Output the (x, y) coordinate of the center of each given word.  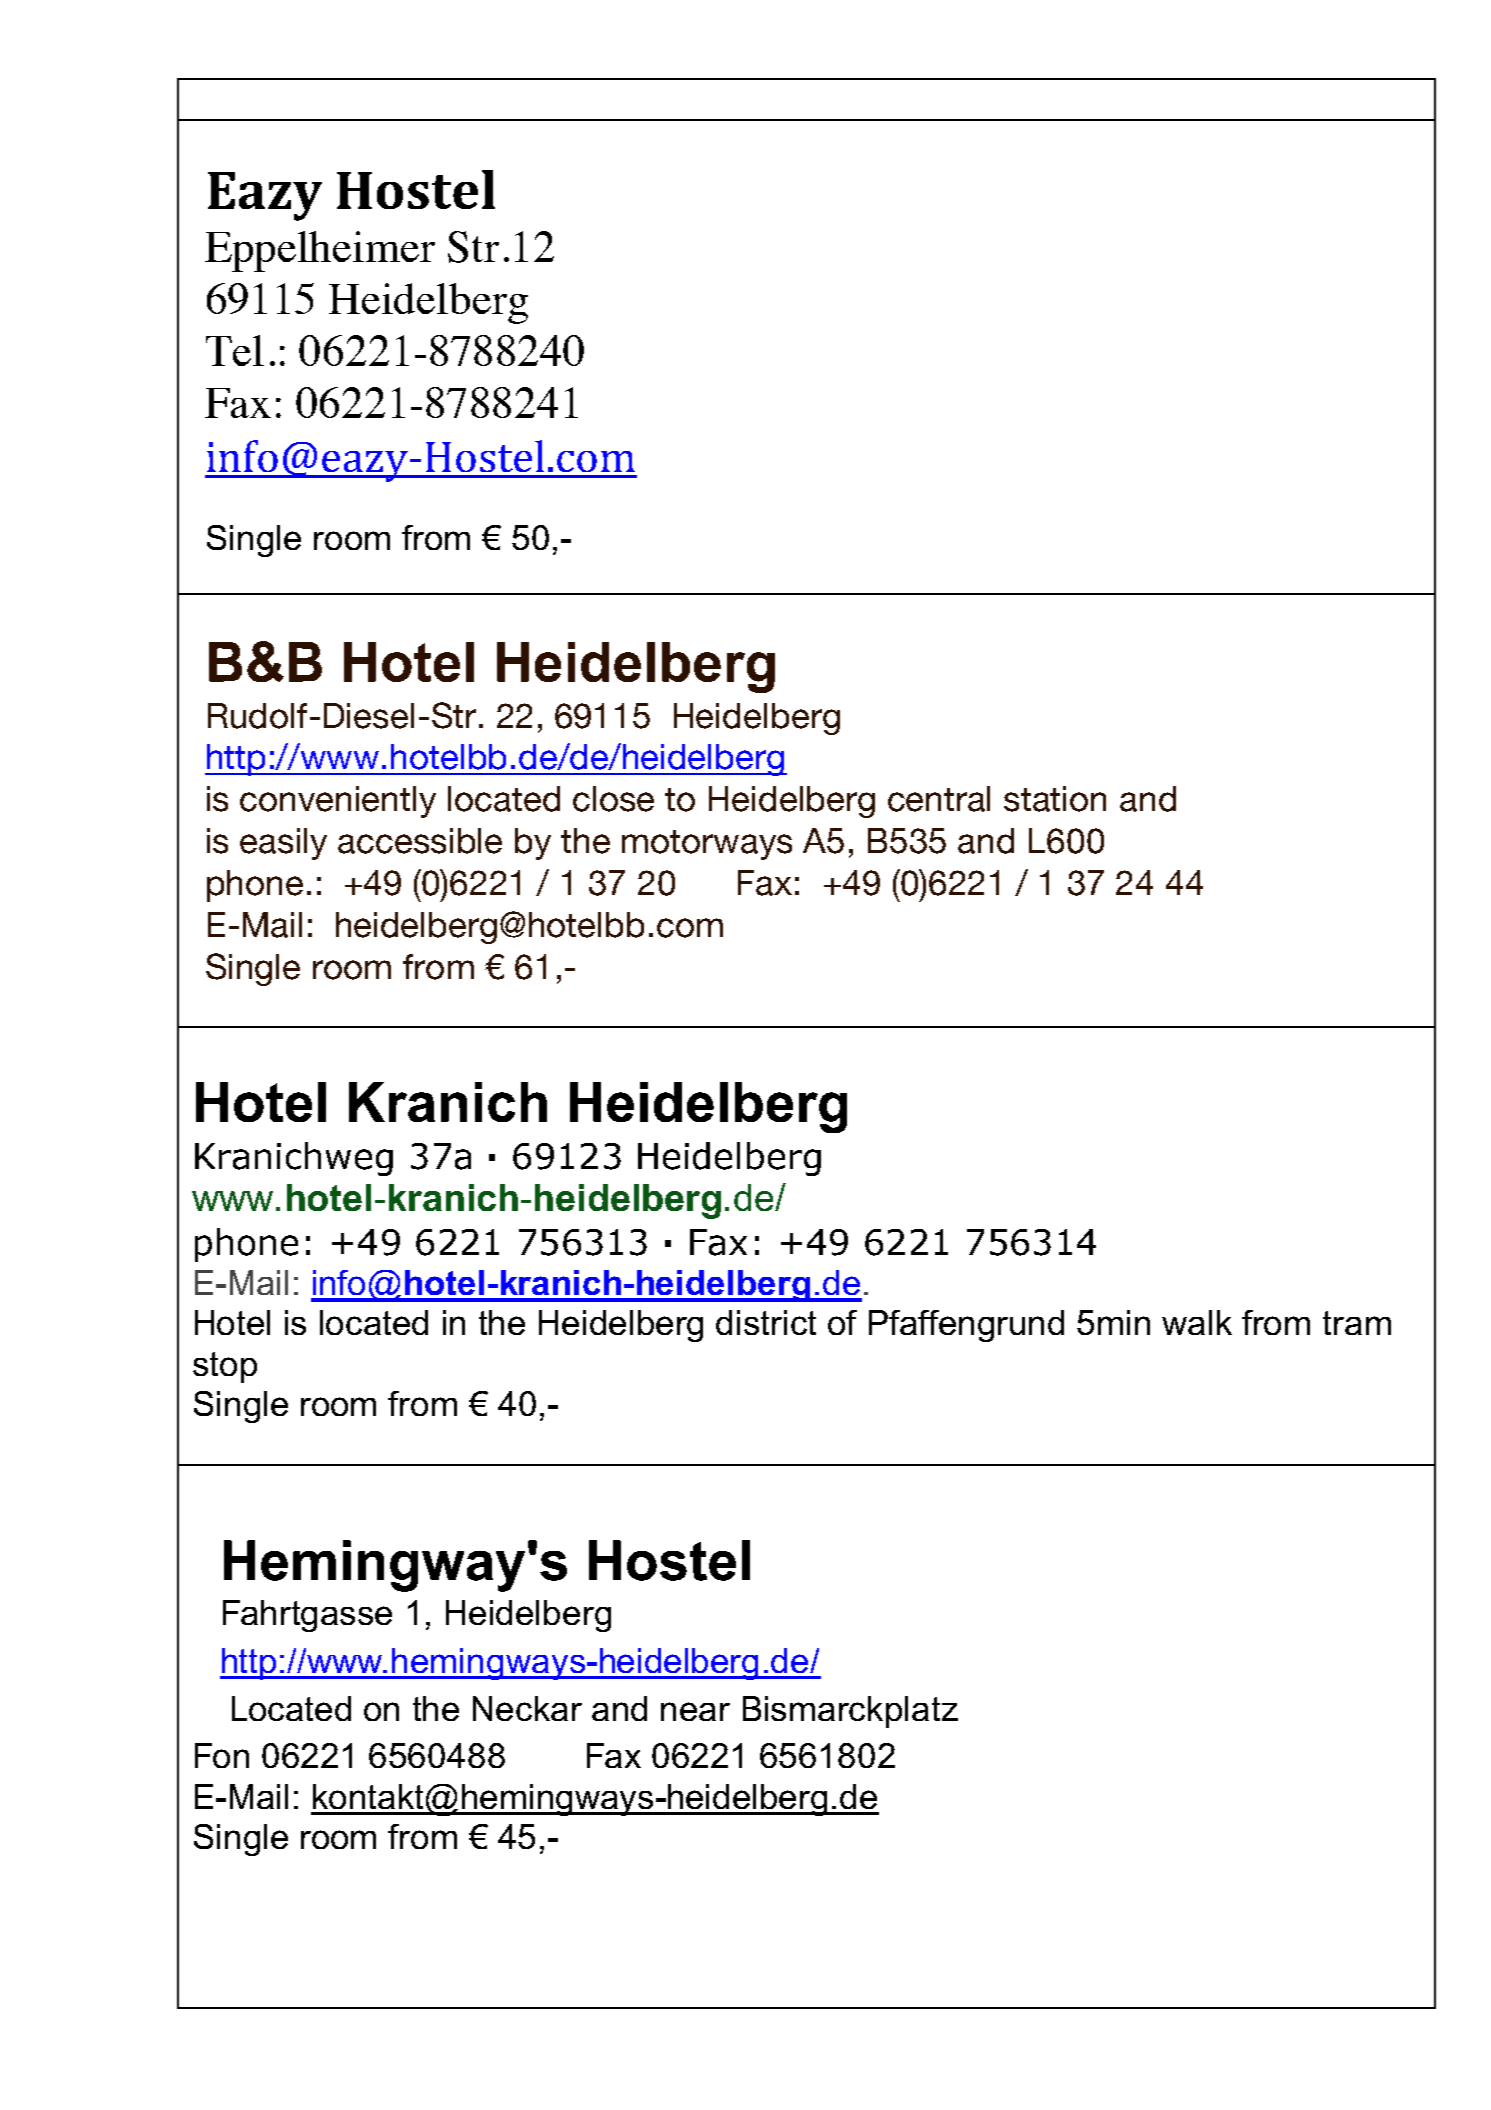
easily (283, 844)
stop (225, 1367)
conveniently (338, 802)
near (695, 1711)
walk (1197, 1322)
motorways (707, 845)
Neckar (527, 1708)
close (613, 799)
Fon (222, 1755)
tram (1357, 1323)
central (939, 799)
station (1055, 799)
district (766, 1322)
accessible (420, 841)
